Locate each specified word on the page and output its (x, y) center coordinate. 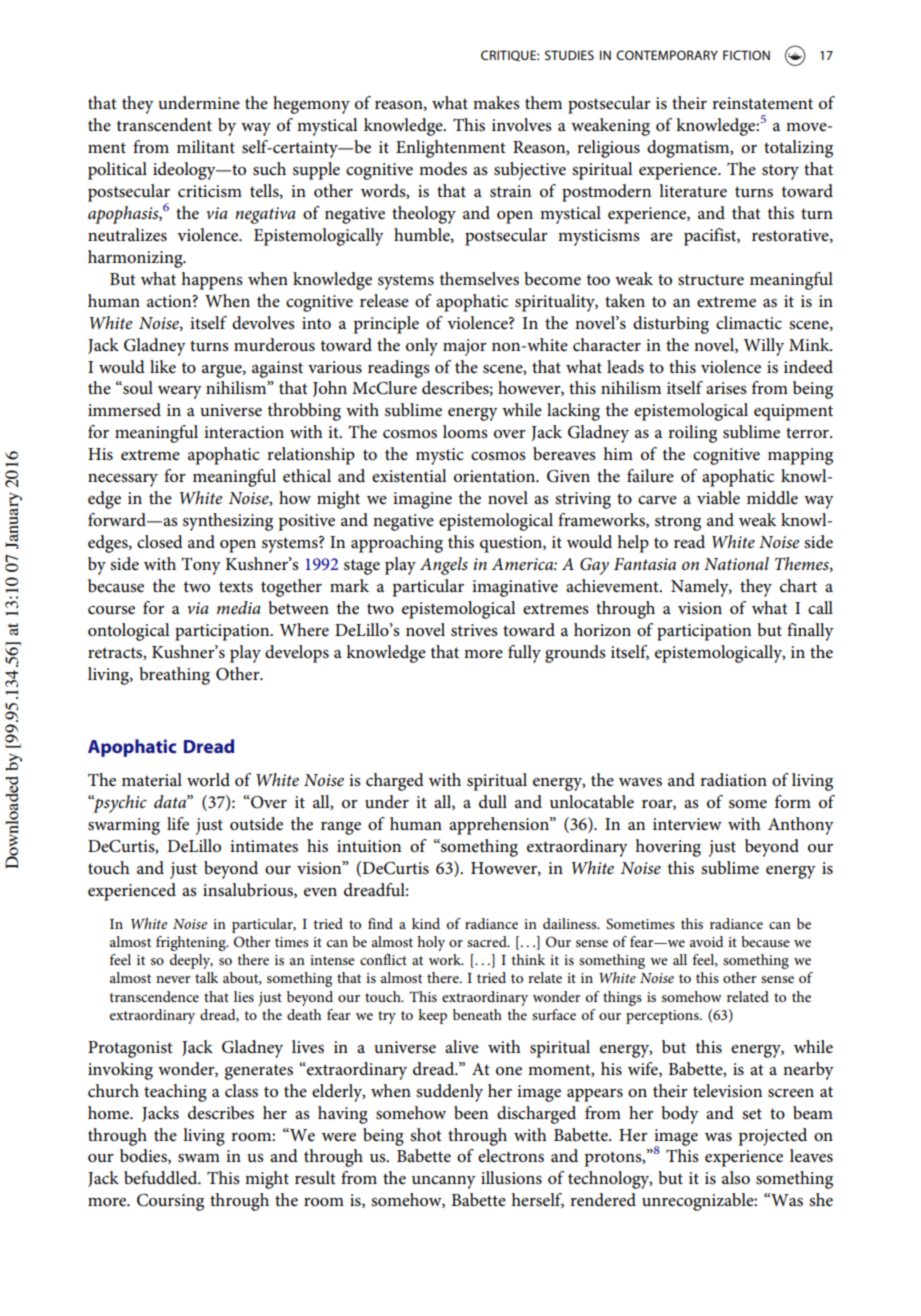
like (163, 367)
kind (426, 923)
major (465, 347)
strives (474, 630)
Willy (763, 347)
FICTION (746, 55)
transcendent (164, 125)
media (239, 608)
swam (199, 1158)
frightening (192, 943)
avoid (707, 941)
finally (810, 632)
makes (496, 102)
